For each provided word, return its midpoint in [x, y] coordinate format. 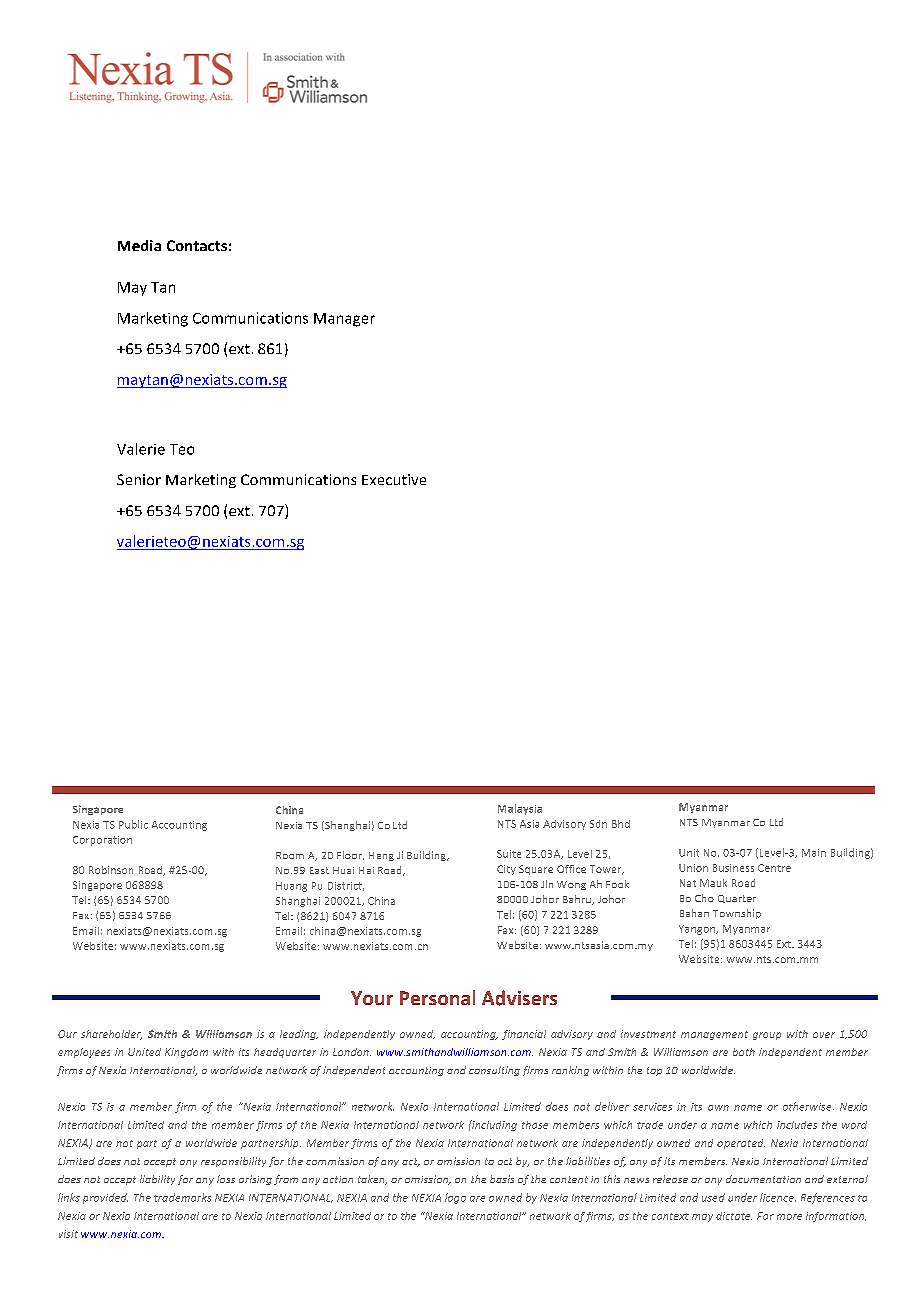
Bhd [621, 824]
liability [157, 1180]
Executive [394, 479]
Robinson [111, 870]
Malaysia [520, 809]
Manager [344, 320]
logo [455, 1198]
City [506, 870]
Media [139, 245]
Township [737, 914]
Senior [139, 479]
